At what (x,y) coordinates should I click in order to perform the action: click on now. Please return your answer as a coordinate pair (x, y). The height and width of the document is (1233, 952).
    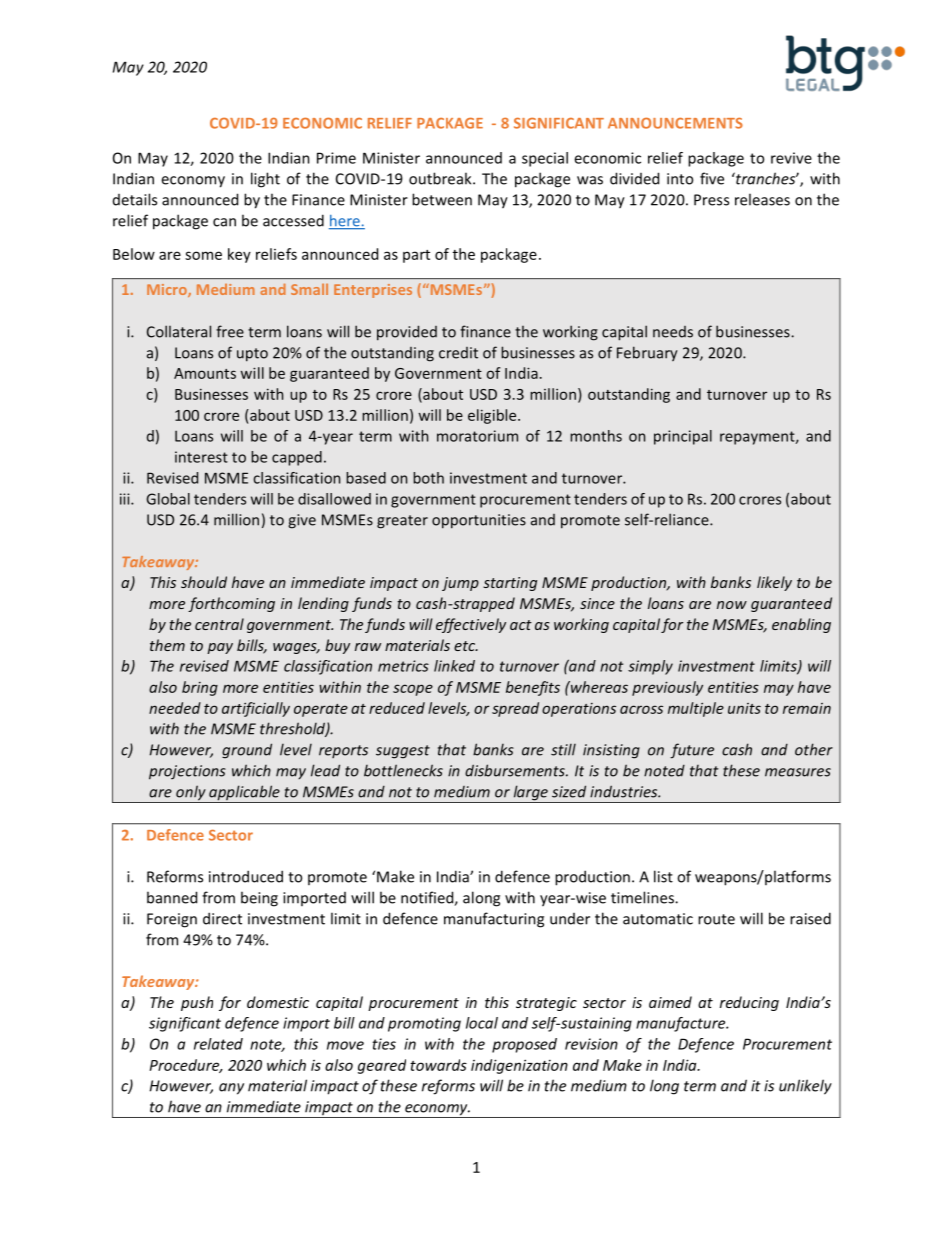
    Looking at the image, I should click on (732, 605).
